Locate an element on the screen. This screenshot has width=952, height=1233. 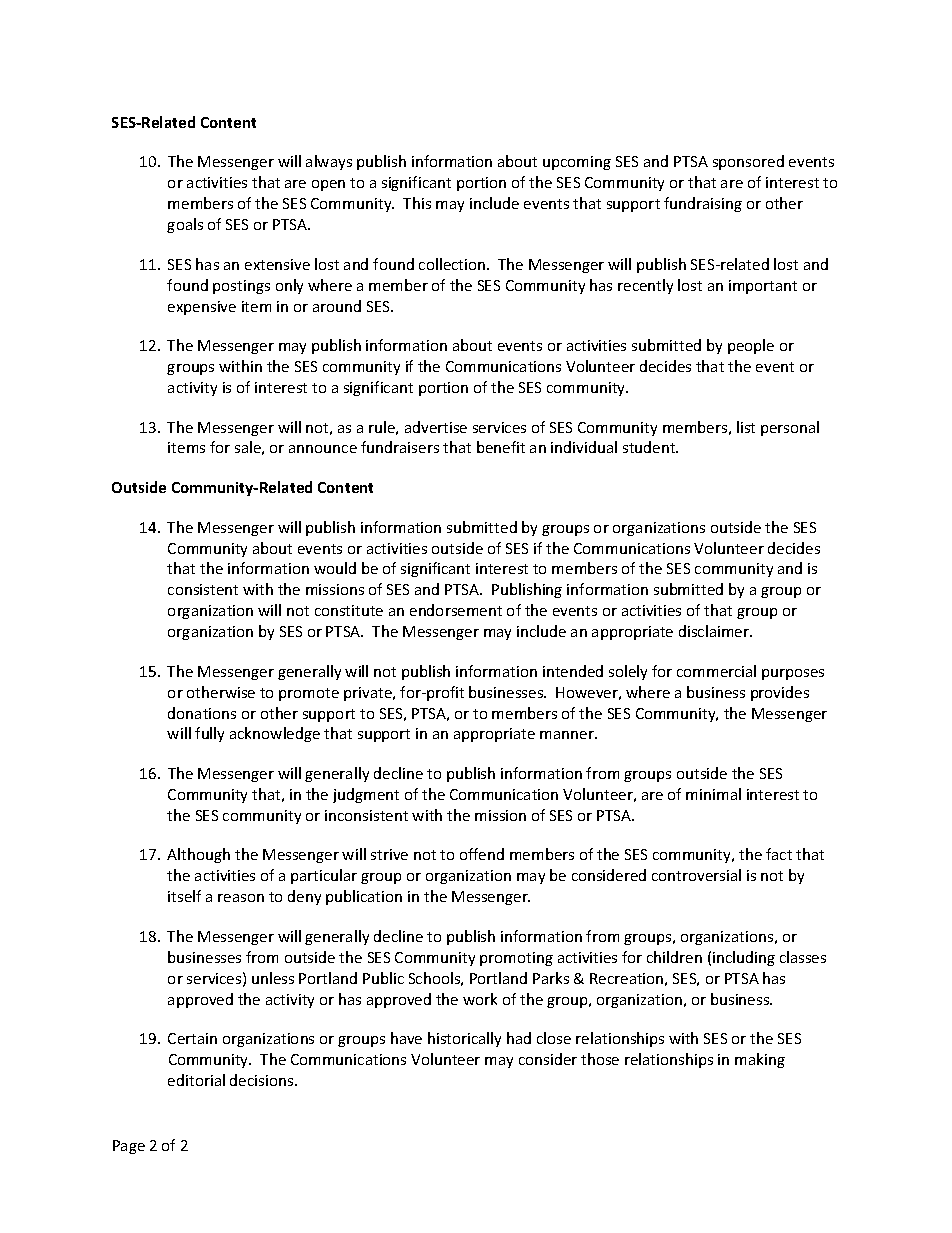
donations is located at coordinates (202, 713).
